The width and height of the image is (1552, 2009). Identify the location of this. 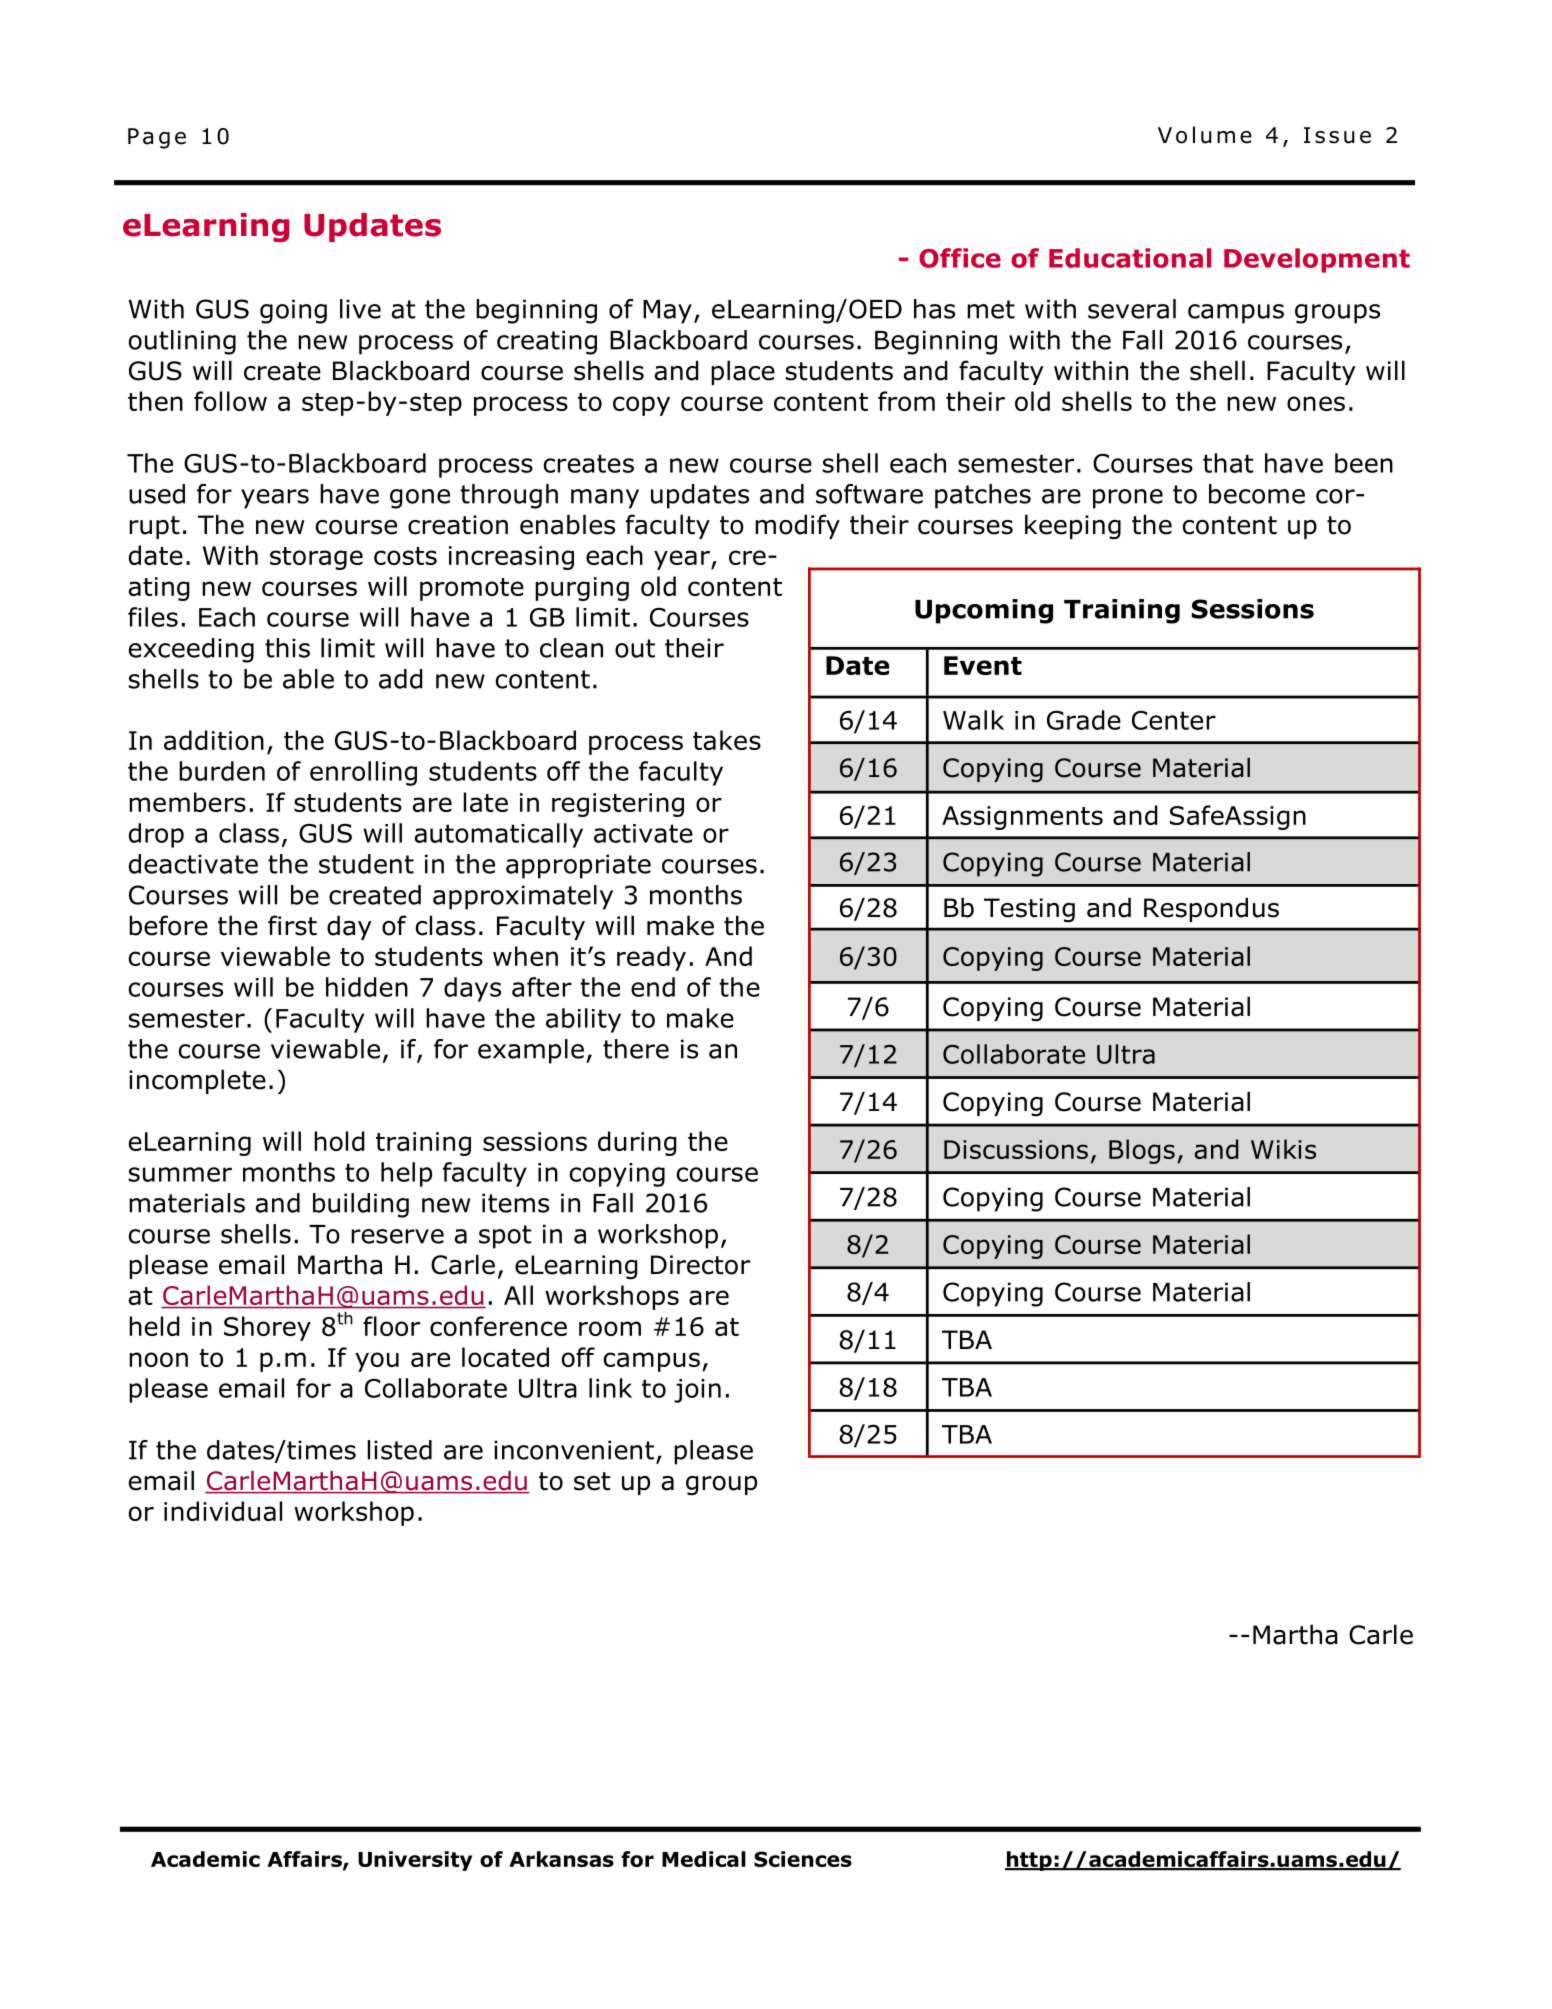
(287, 648).
